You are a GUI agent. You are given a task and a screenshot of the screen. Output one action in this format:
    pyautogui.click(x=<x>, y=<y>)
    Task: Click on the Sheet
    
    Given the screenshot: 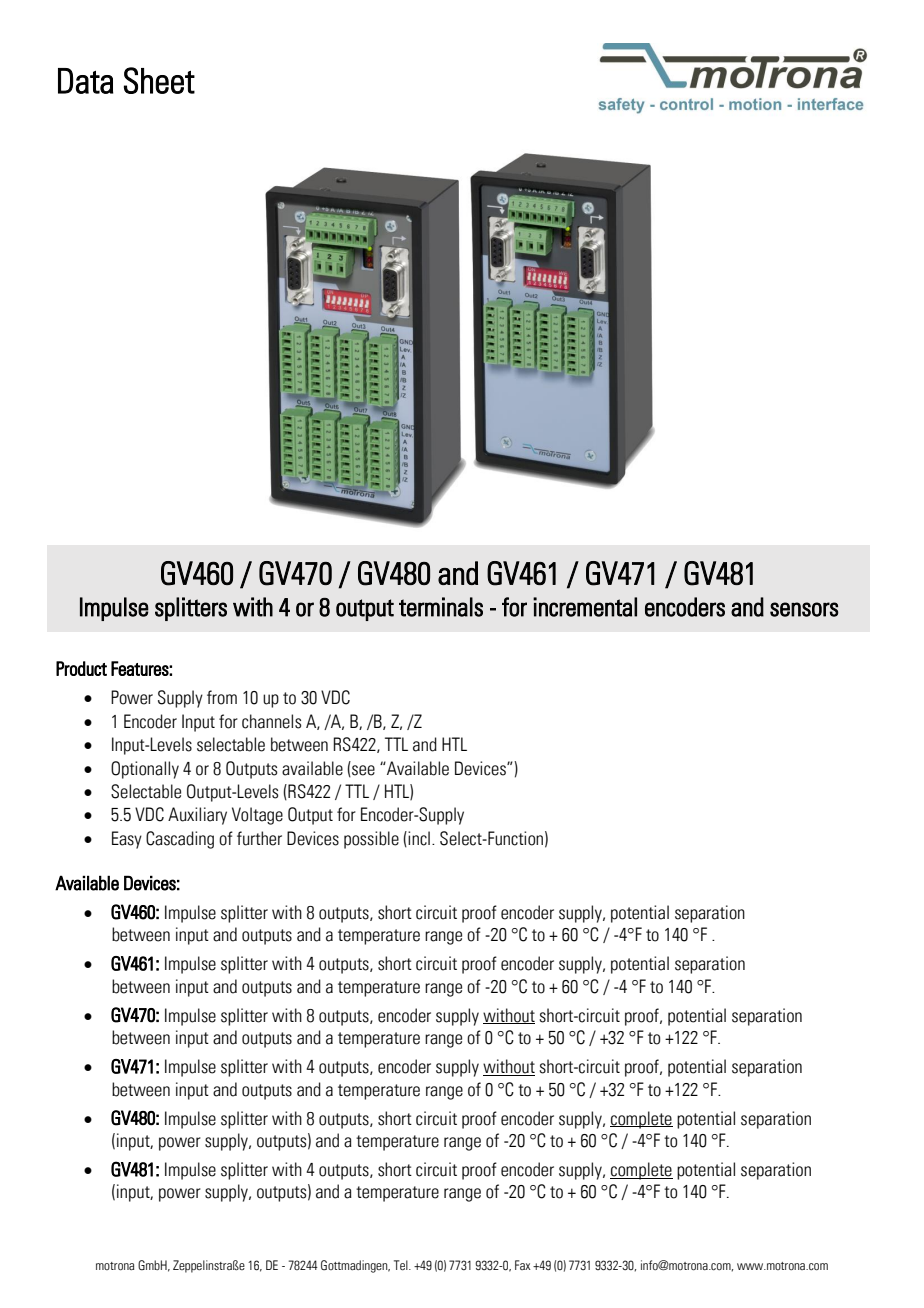 What is the action you would take?
    pyautogui.click(x=159, y=80)
